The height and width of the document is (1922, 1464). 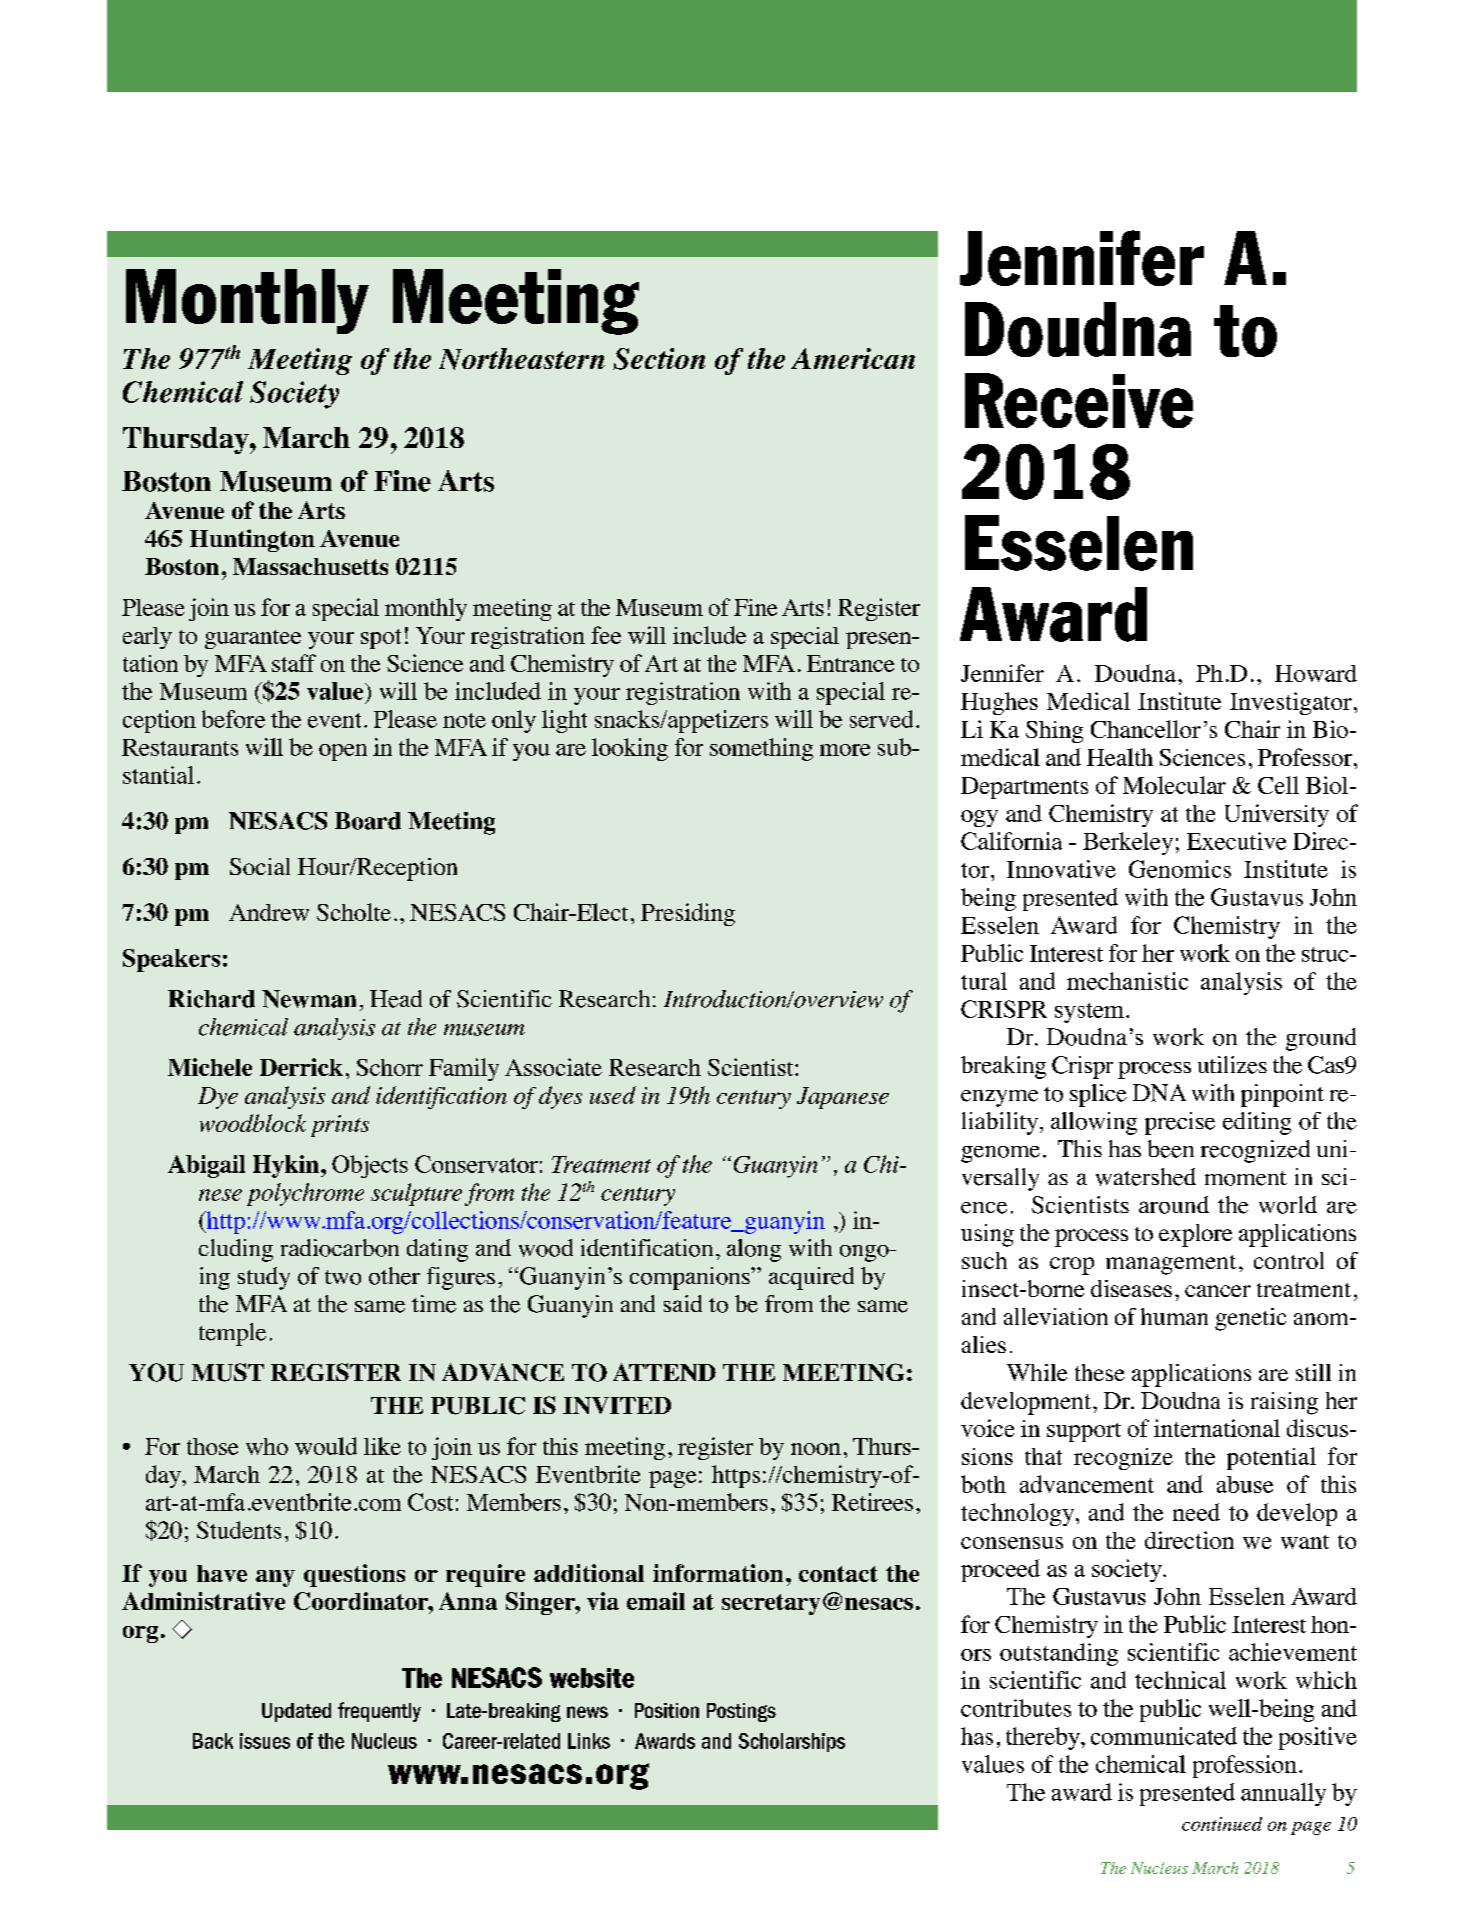 I want to click on Section, so click(x=659, y=359).
